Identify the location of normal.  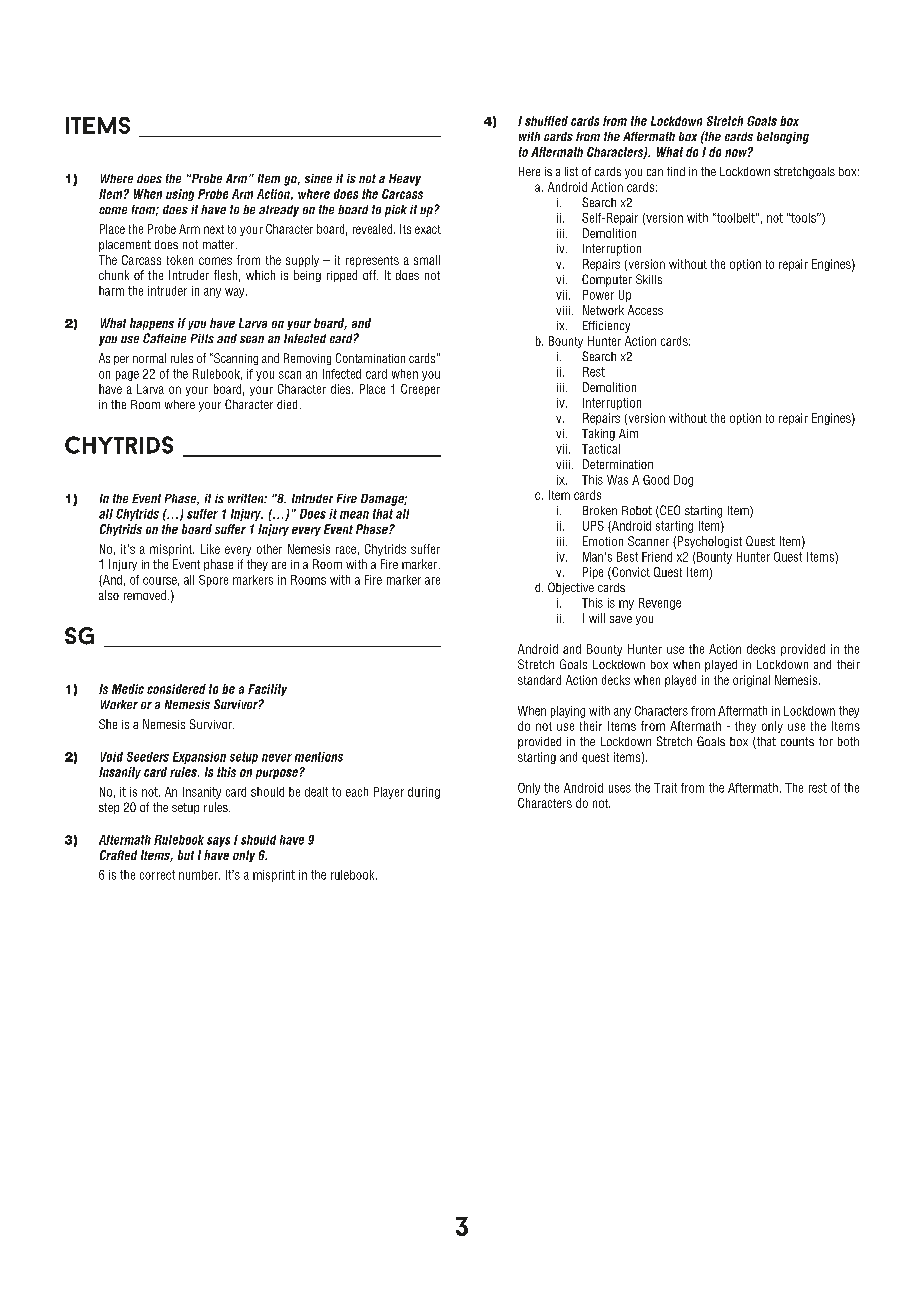
(149, 358).
